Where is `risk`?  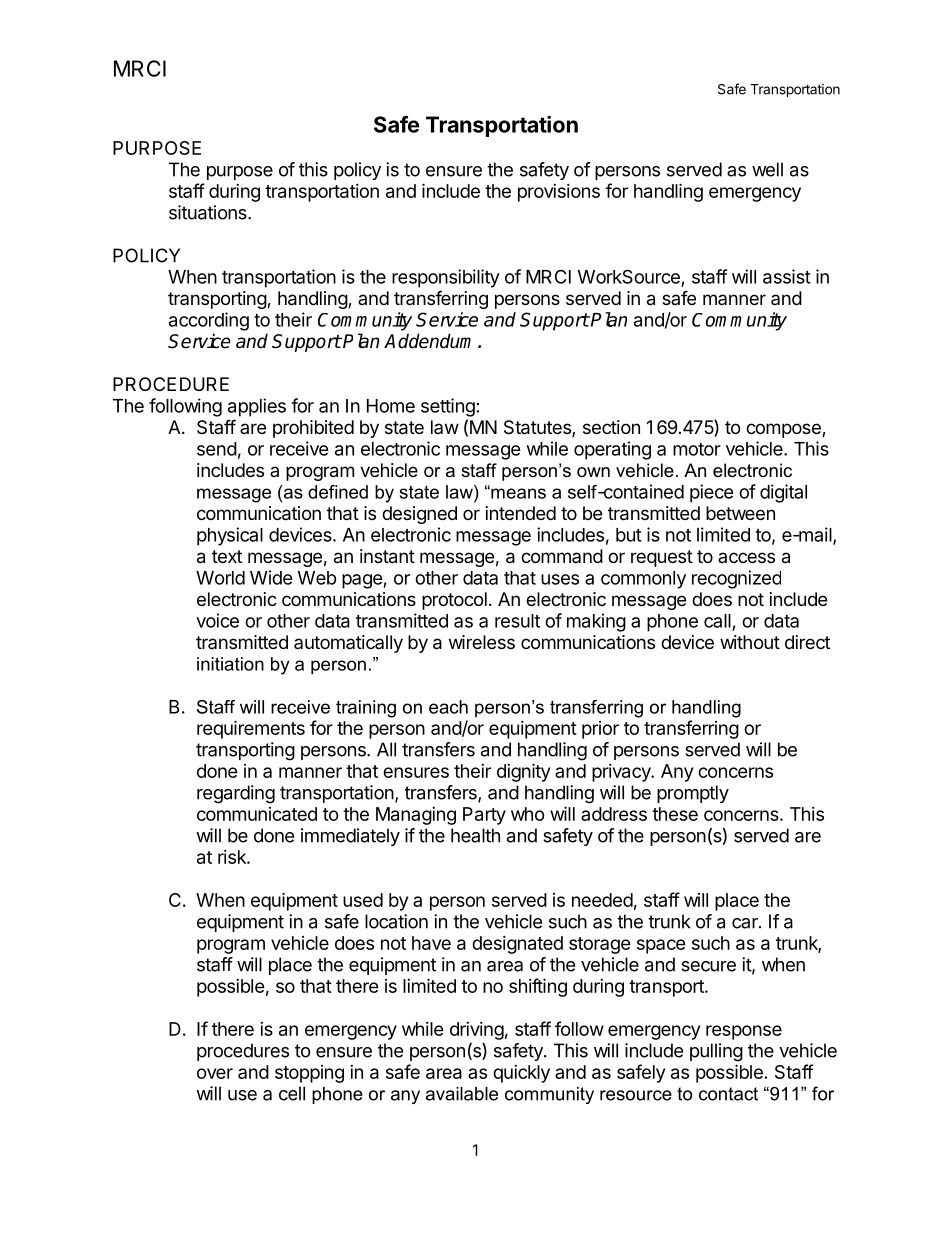 risk is located at coordinates (233, 857).
